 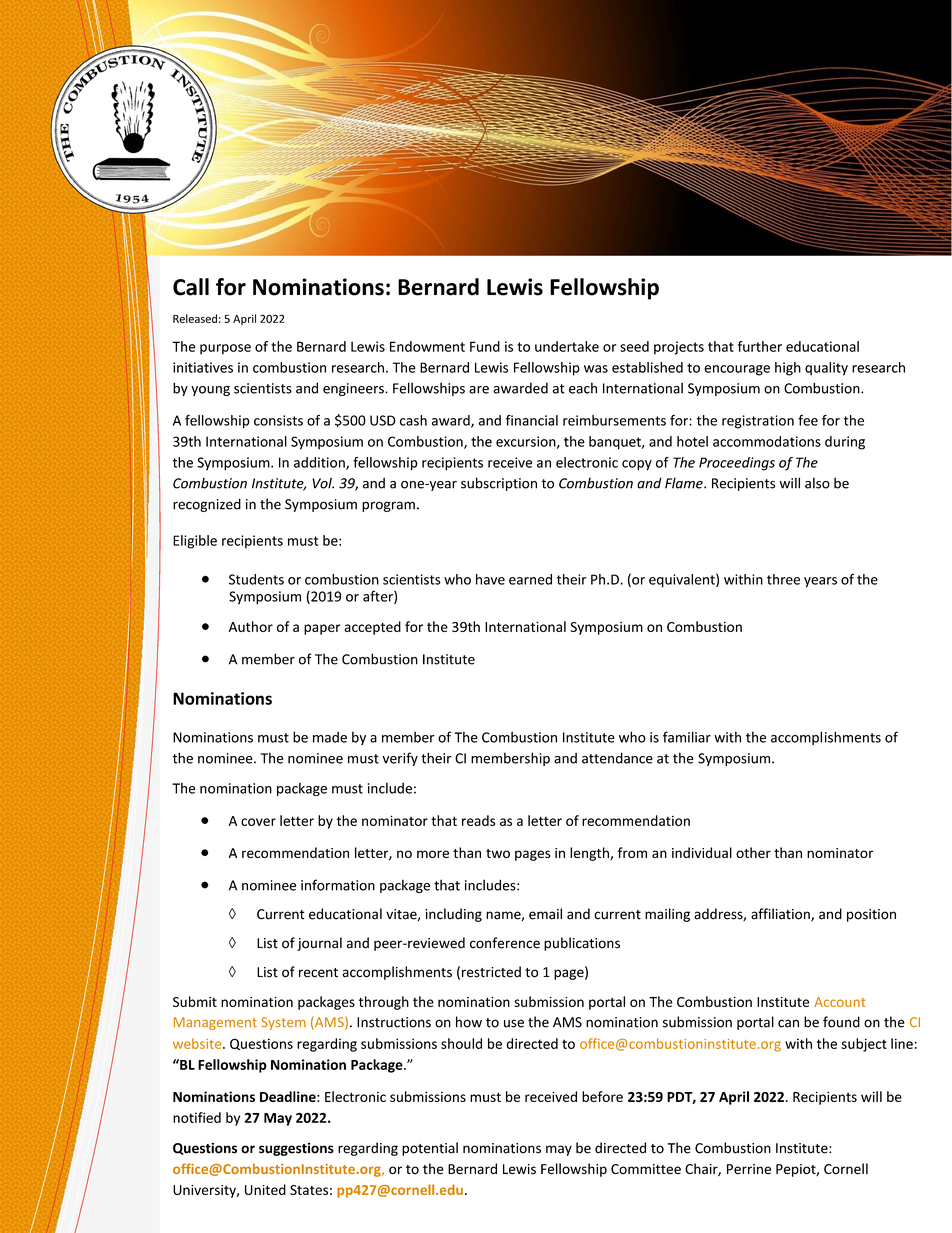 What do you see at coordinates (617, 758) in the page?
I see `attendance` at bounding box center [617, 758].
